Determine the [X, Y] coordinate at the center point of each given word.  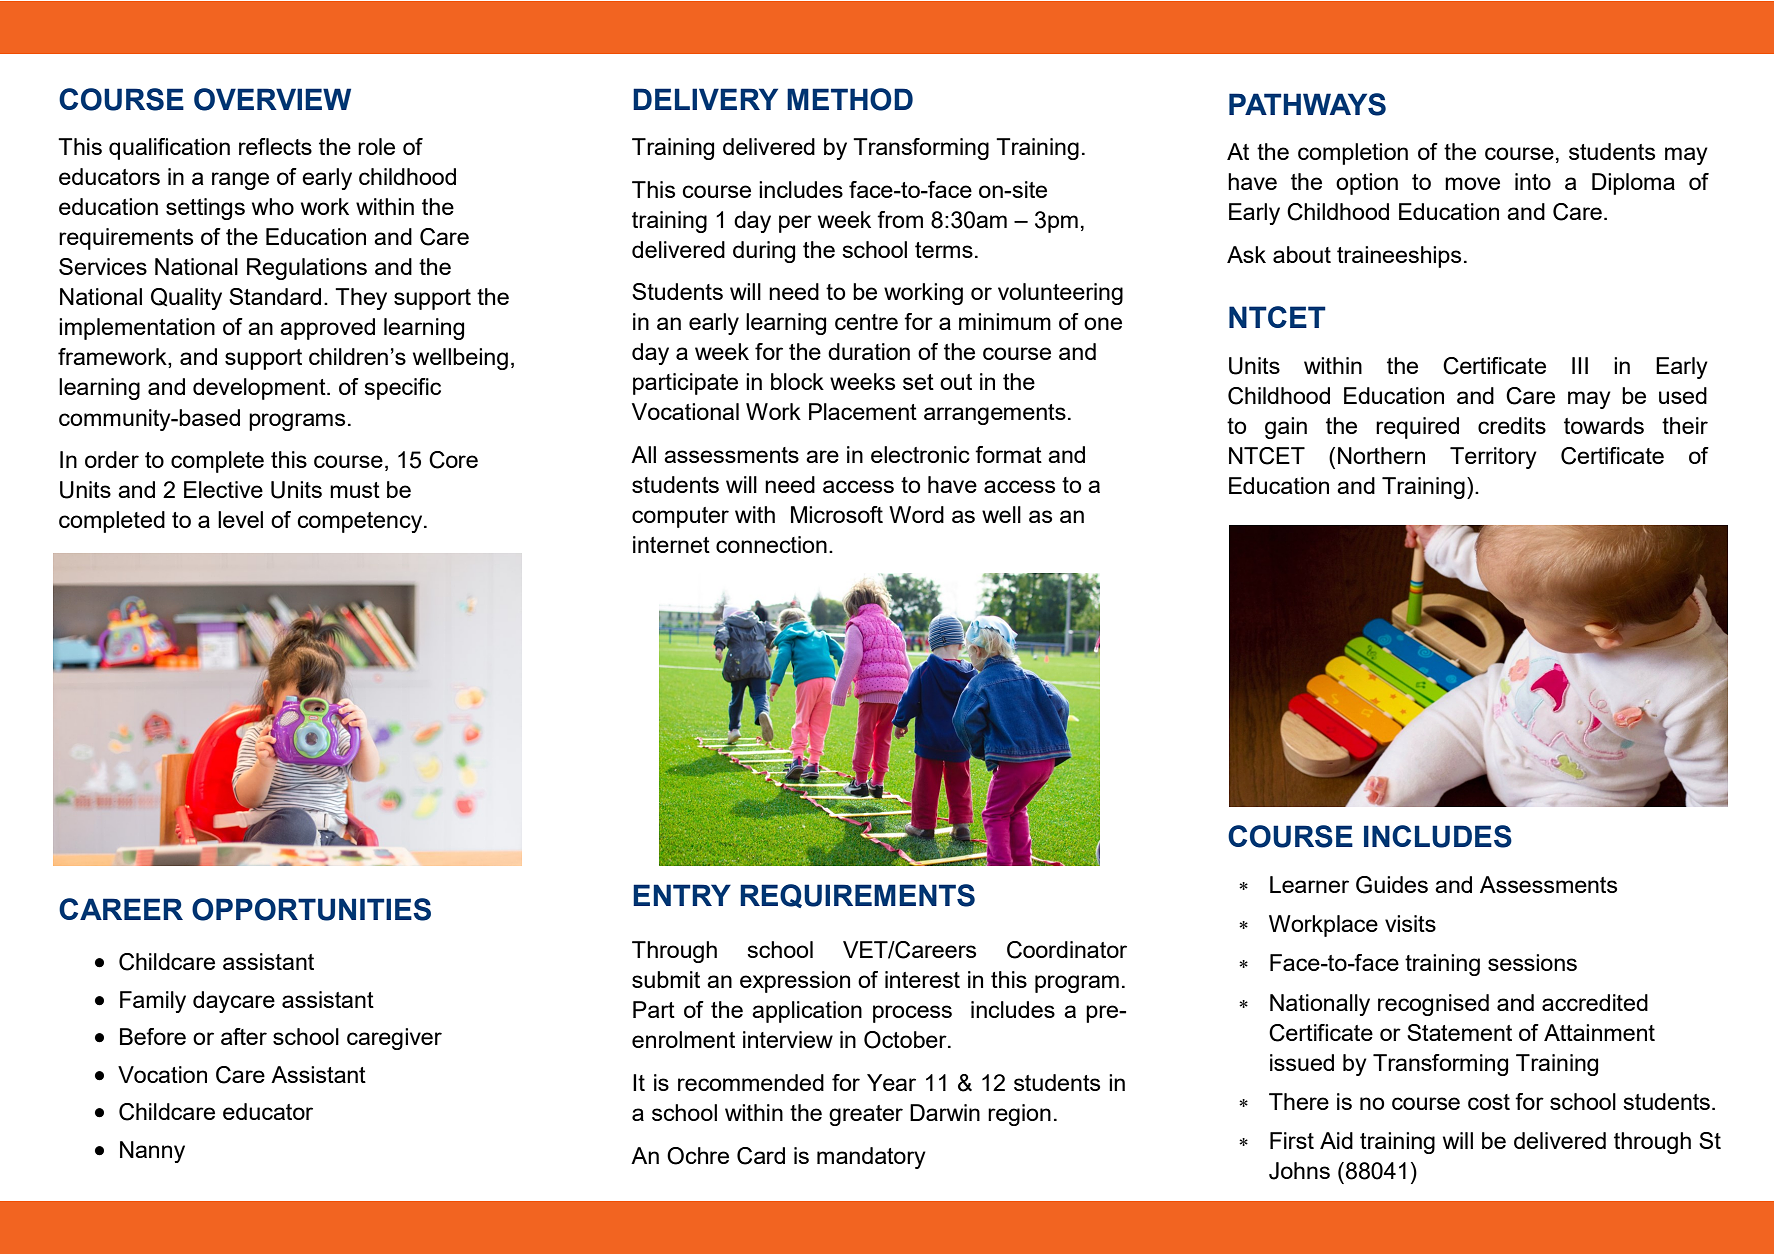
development [260, 389]
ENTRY [682, 895]
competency [361, 522]
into [1533, 181]
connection [771, 544]
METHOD [850, 99]
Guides [1392, 885]
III [1580, 365]
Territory [1493, 458]
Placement [863, 411]
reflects [275, 146]
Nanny [152, 1152]
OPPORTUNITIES [311, 909]
